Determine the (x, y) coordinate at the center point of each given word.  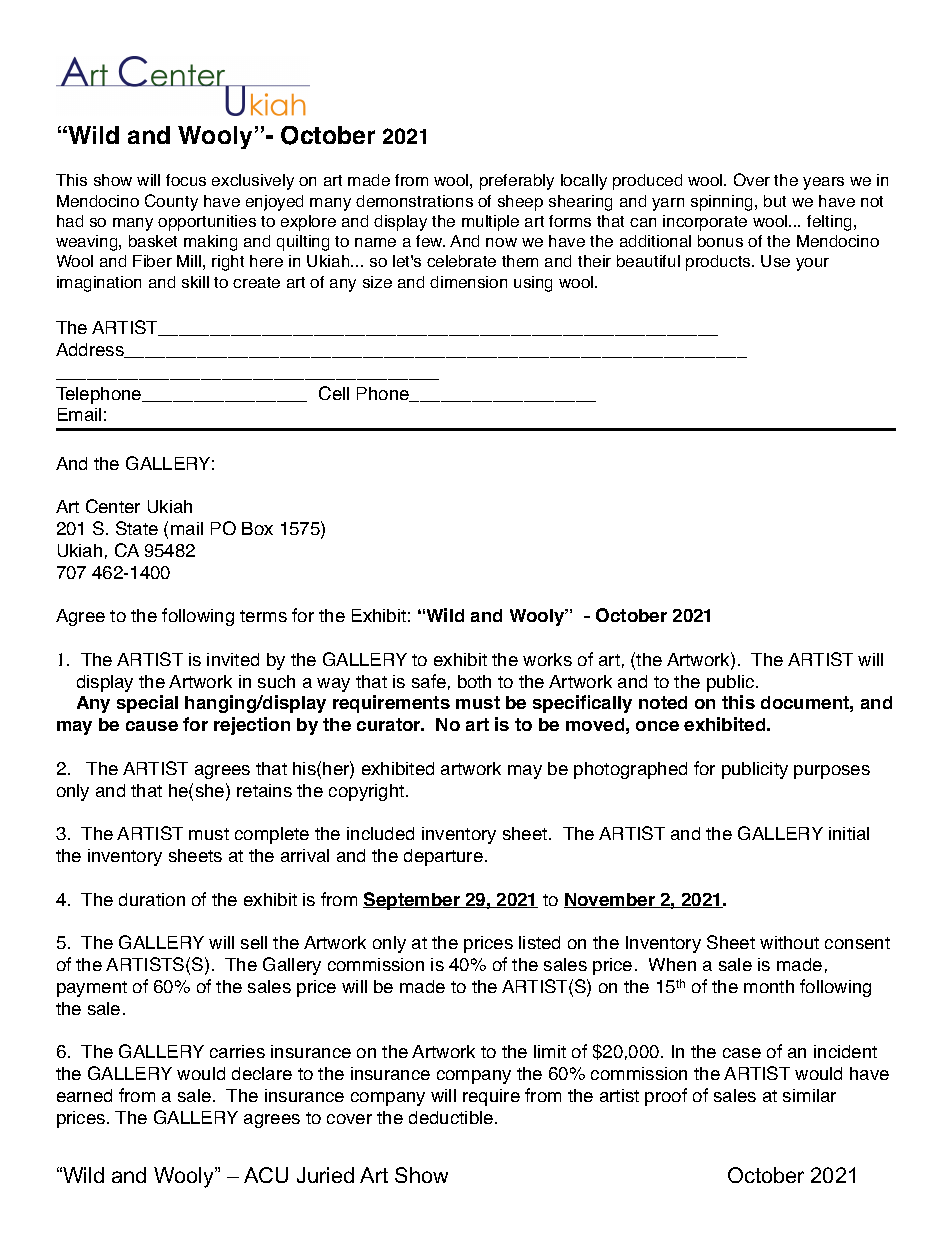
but (775, 201)
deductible (452, 1117)
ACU (266, 1175)
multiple (490, 223)
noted (663, 702)
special (147, 704)
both (474, 681)
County (171, 202)
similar (809, 1095)
